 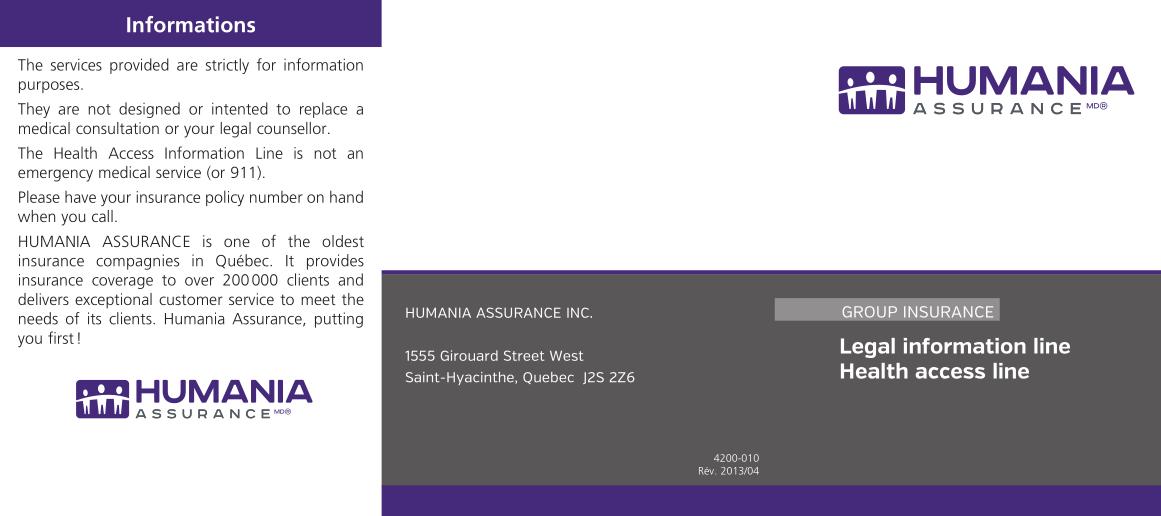 What do you see at coordinates (139, 66) in the page?
I see `provided` at bounding box center [139, 66].
